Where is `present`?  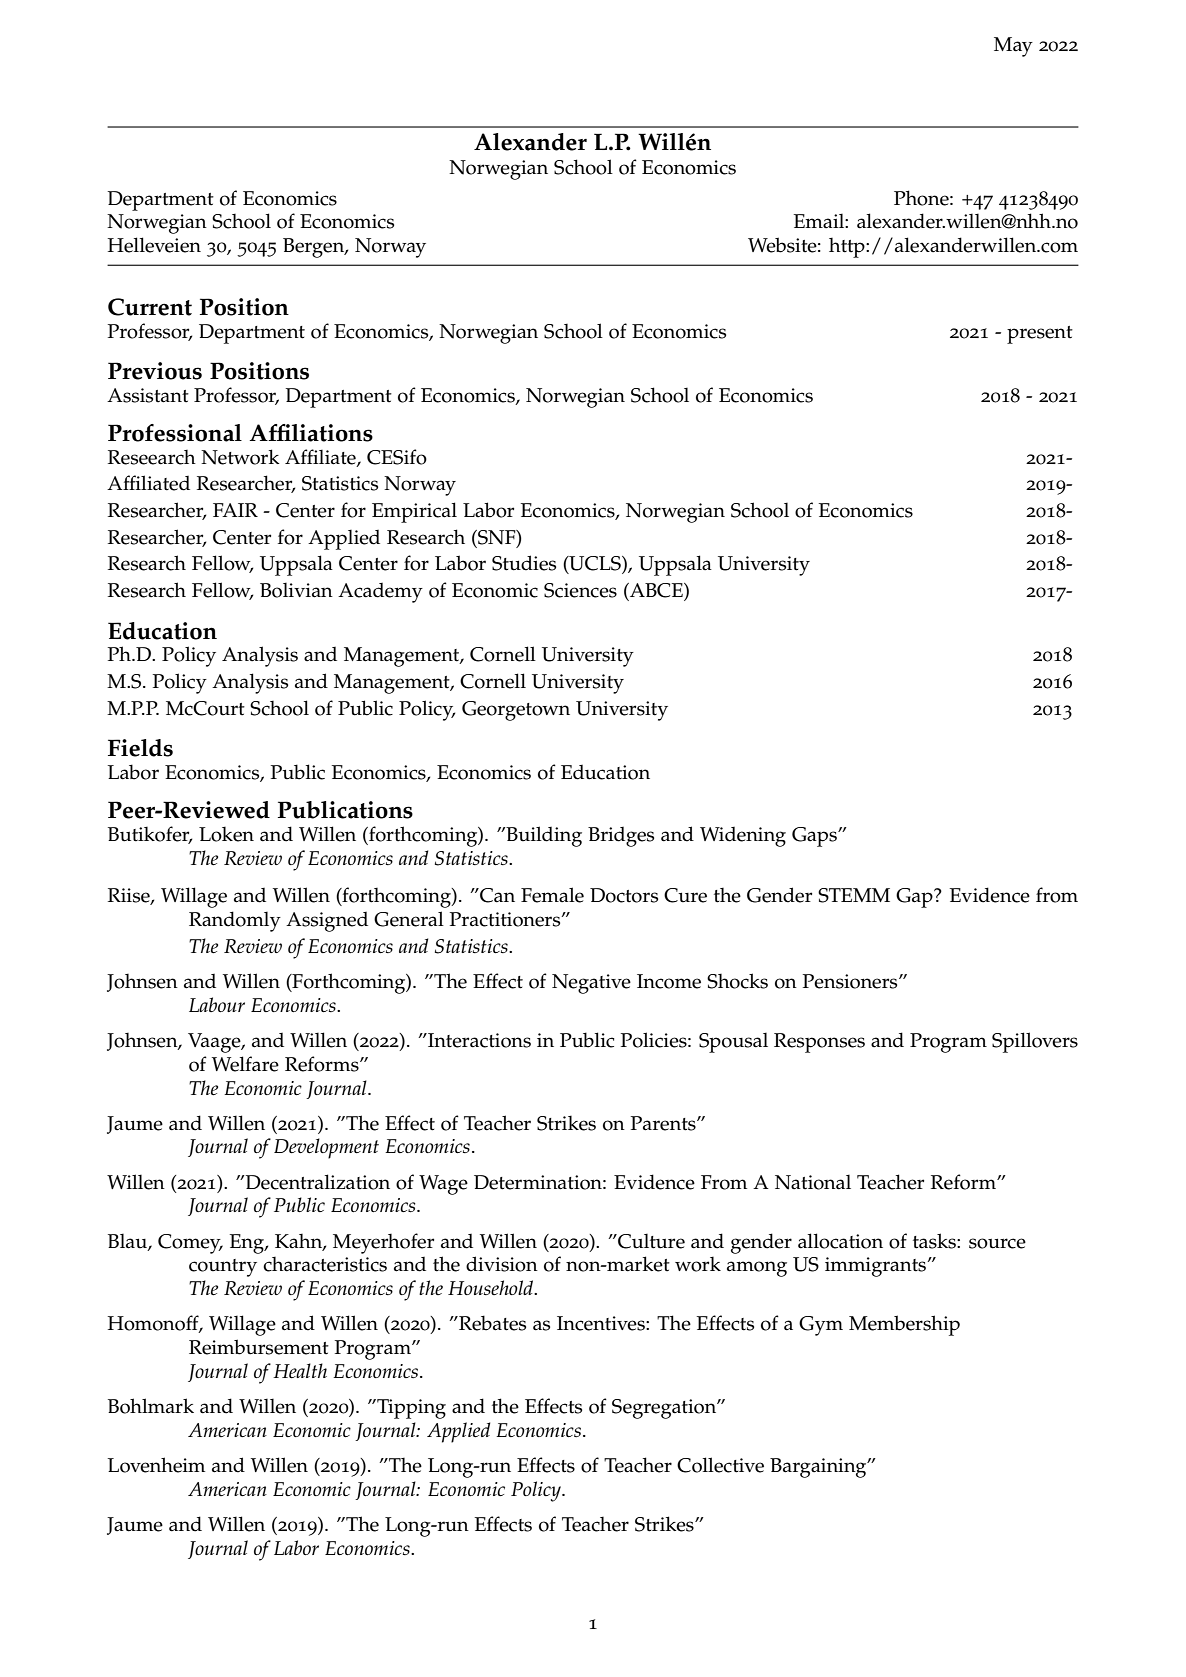 present is located at coordinates (1040, 335).
